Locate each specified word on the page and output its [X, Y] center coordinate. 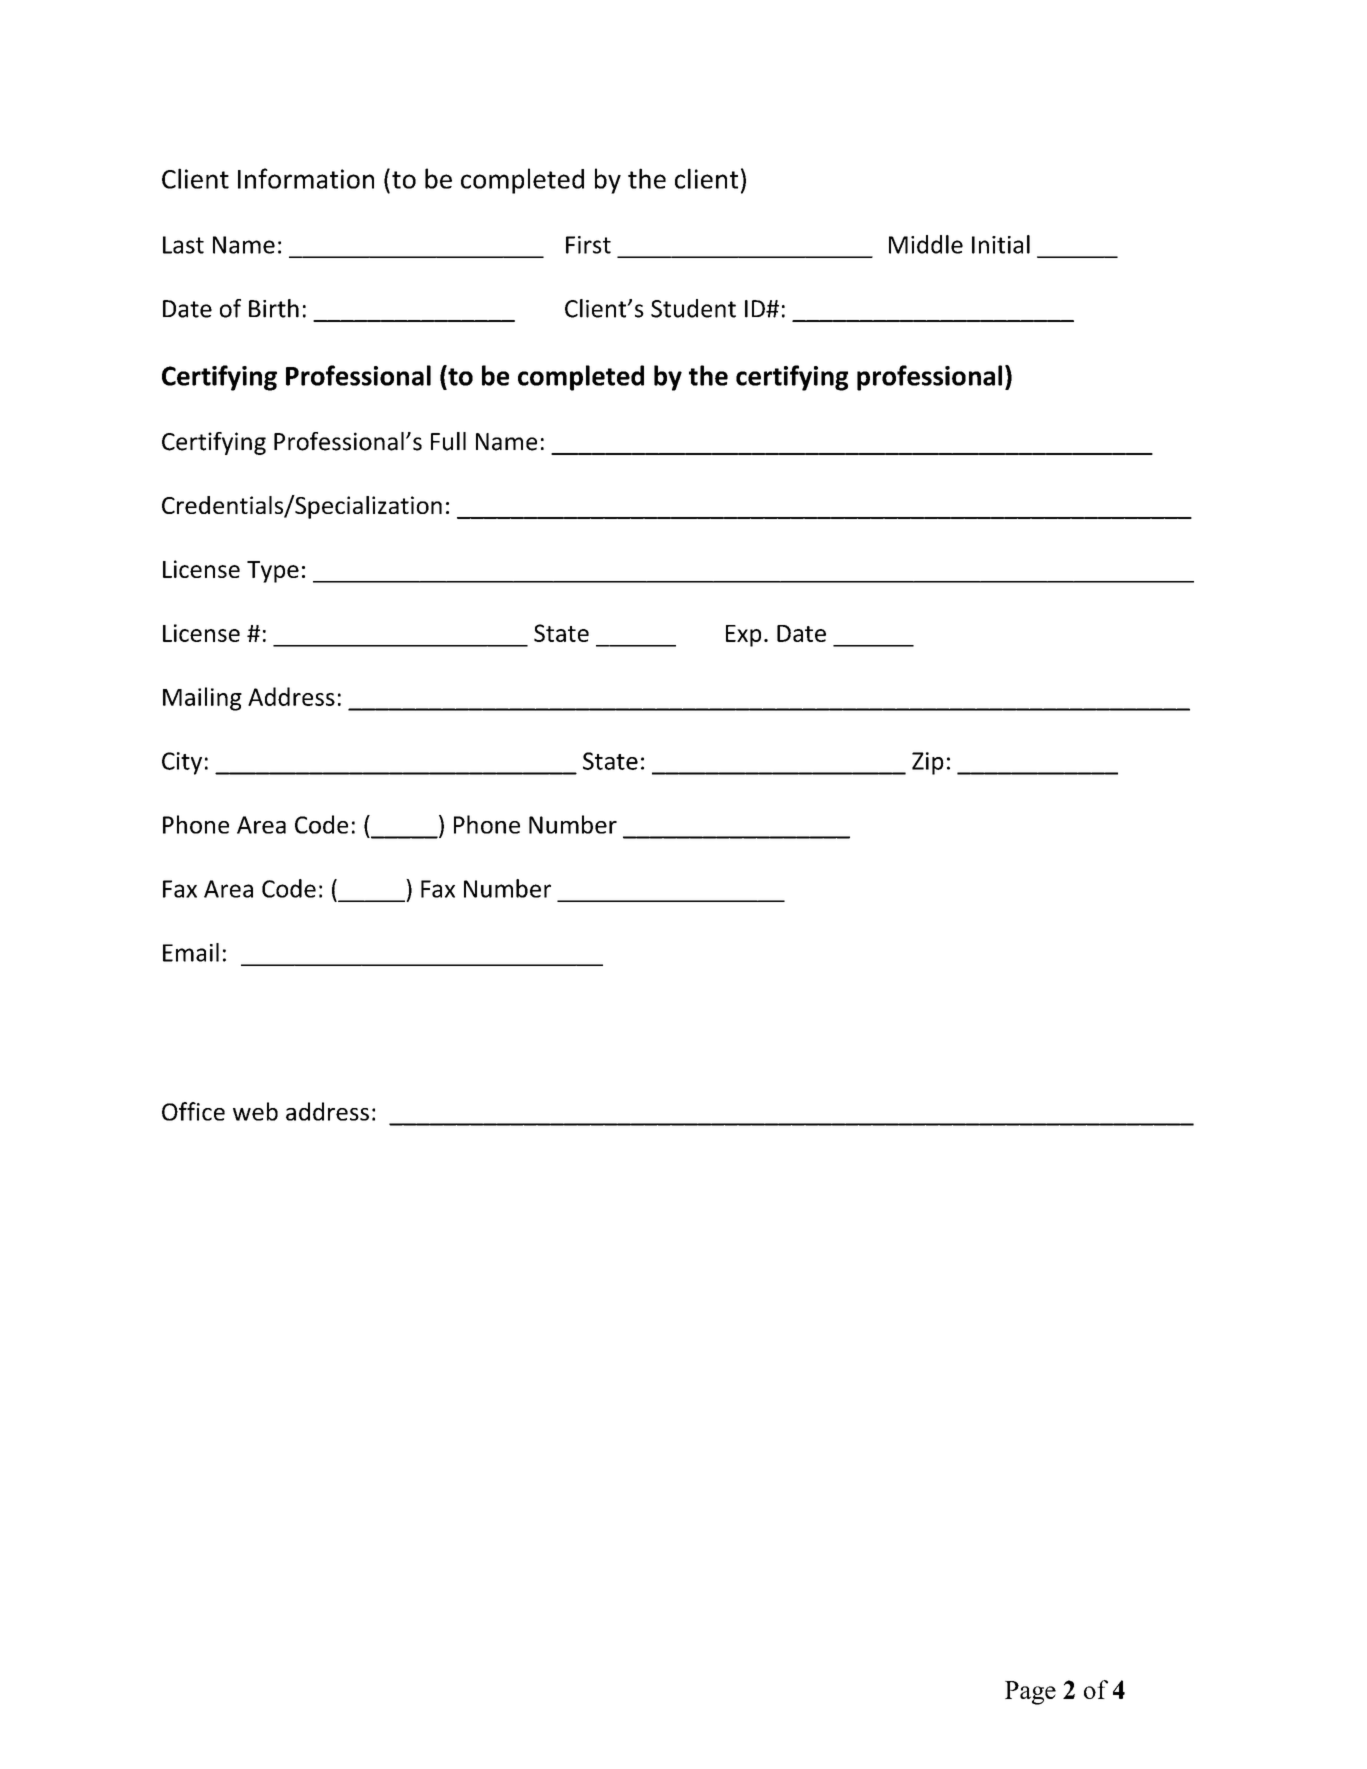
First [588, 245]
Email [191, 952]
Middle [926, 244]
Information [306, 178]
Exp [743, 636]
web [255, 1111]
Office [193, 1111]
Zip [928, 763]
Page [1030, 1693]
